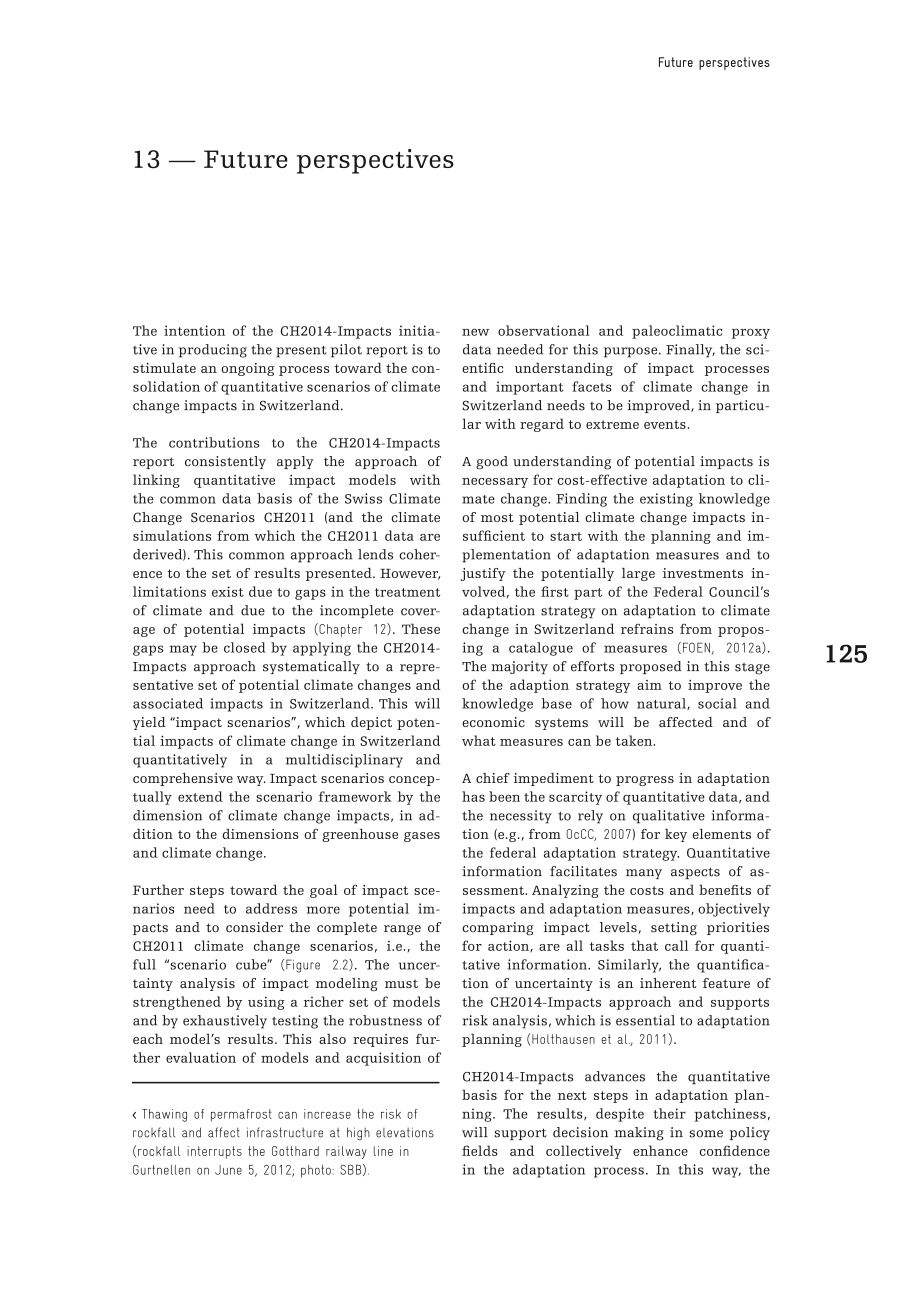 The height and width of the screenshot is (1308, 924). Describe the element at coordinates (475, 332) in the screenshot. I see `new` at that location.
